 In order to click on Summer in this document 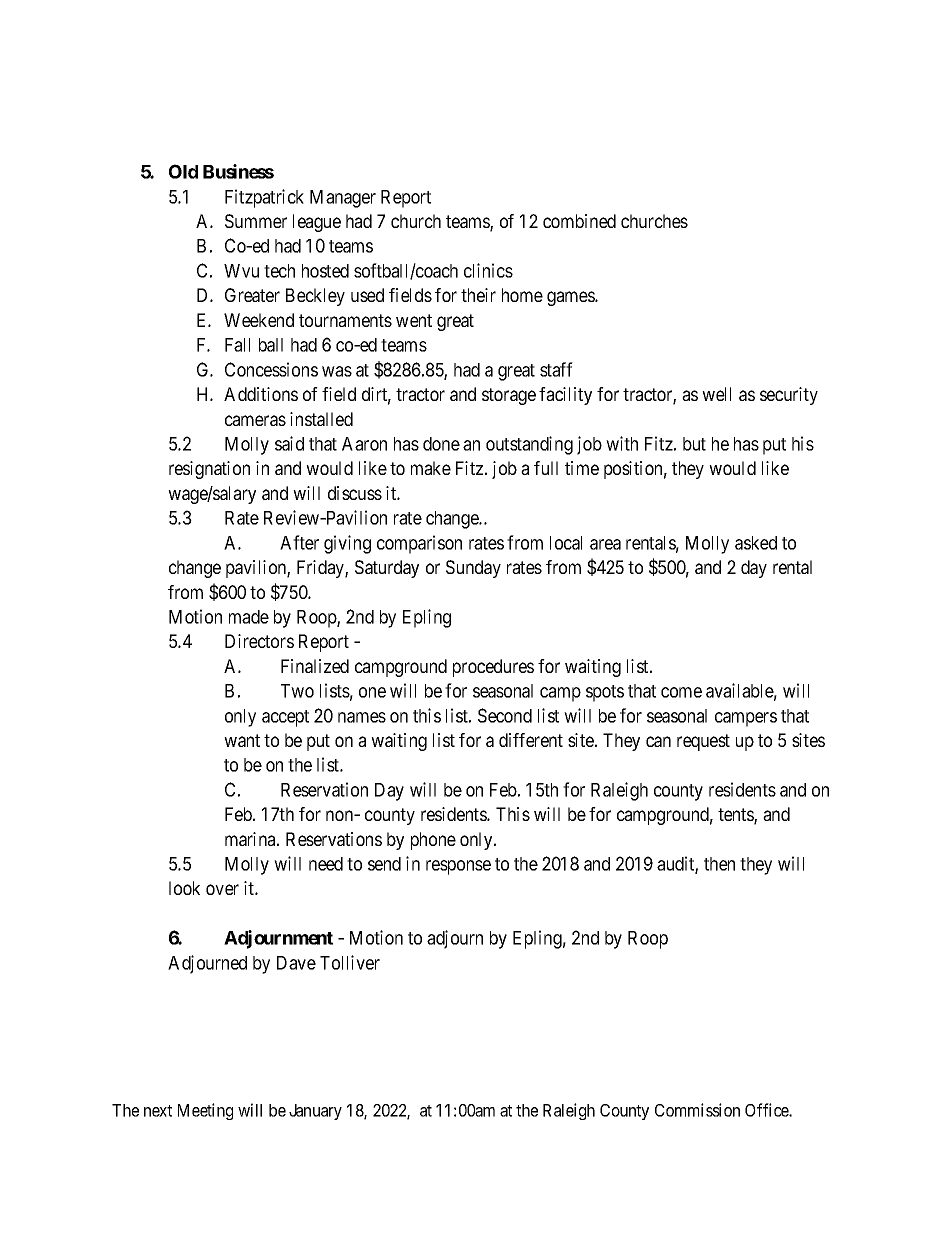, I will do `click(256, 221)`.
